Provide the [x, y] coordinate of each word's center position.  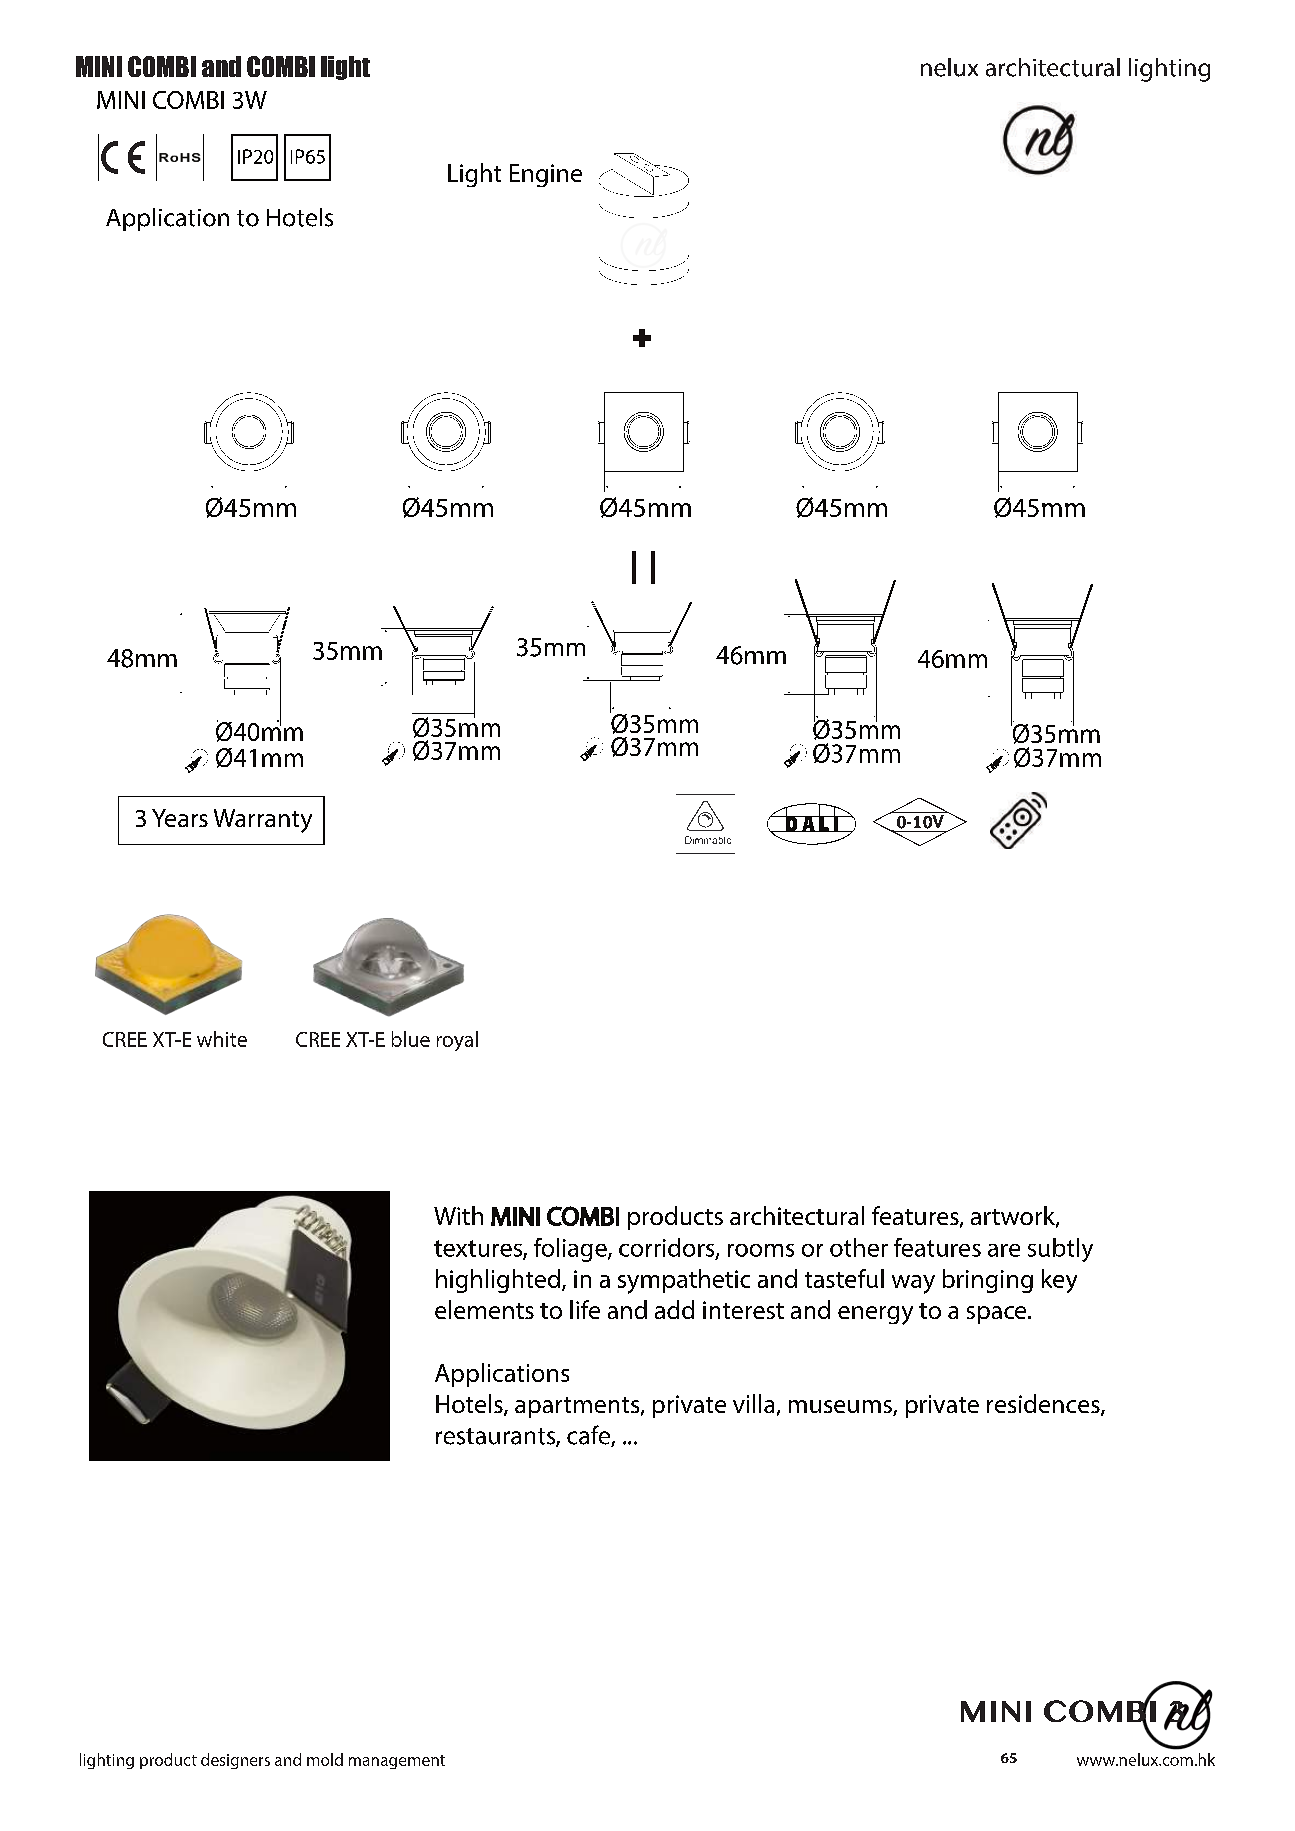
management [397, 1762]
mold [325, 1759]
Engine [546, 175]
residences [1044, 1405]
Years [180, 818]
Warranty [263, 821]
